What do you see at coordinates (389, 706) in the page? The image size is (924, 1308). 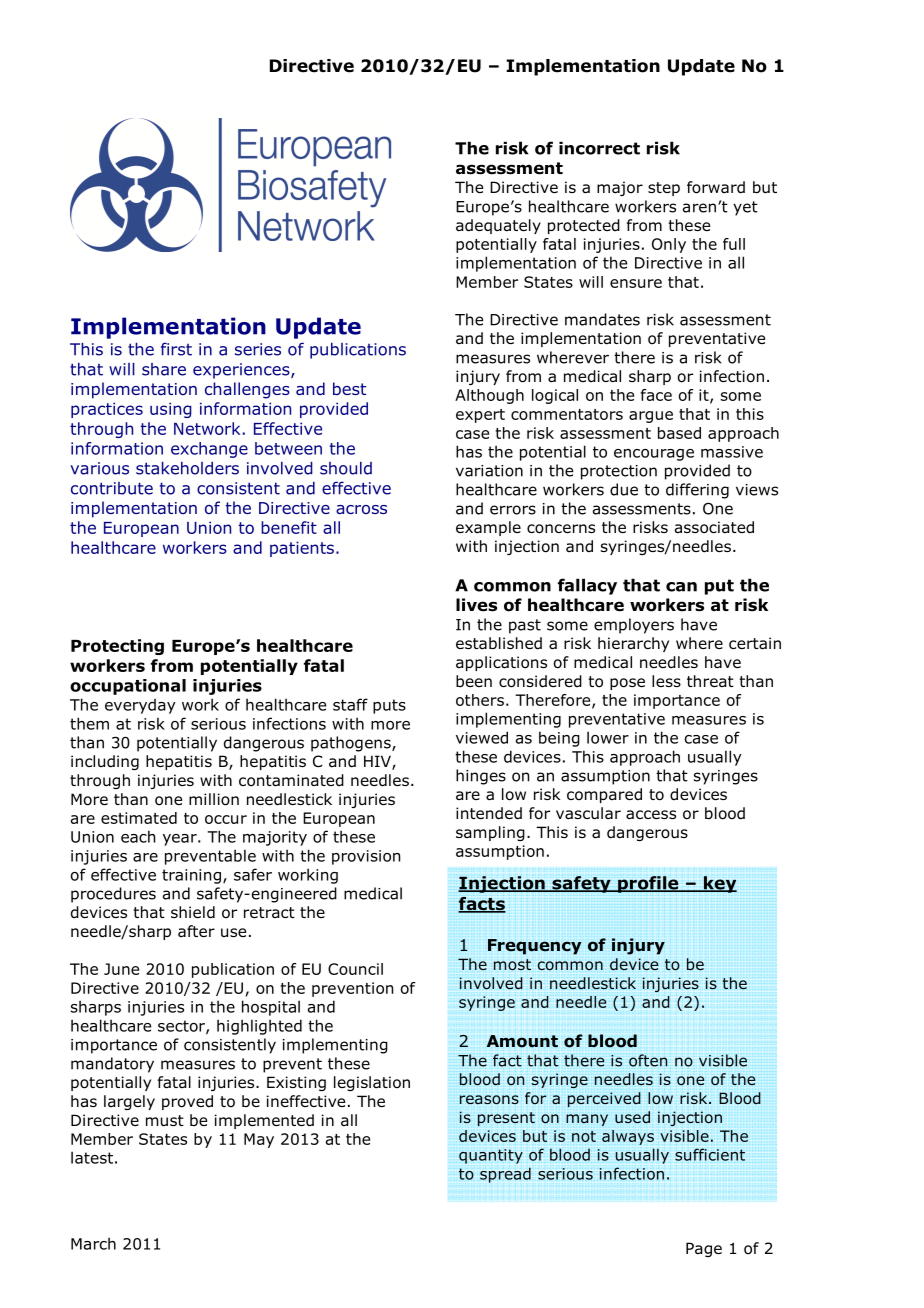 I see `puts` at bounding box center [389, 706].
